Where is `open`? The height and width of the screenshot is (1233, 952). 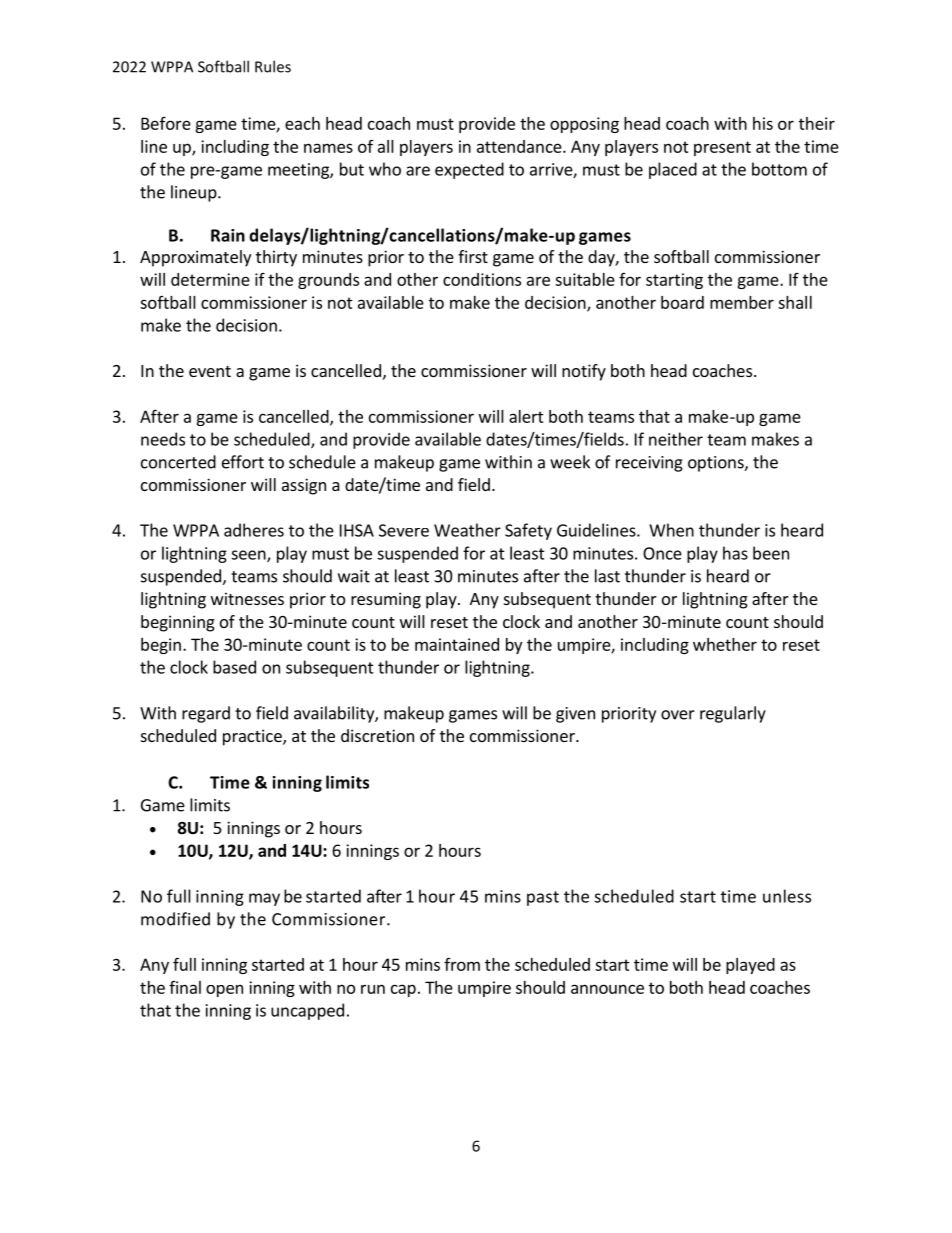 open is located at coordinates (224, 990).
